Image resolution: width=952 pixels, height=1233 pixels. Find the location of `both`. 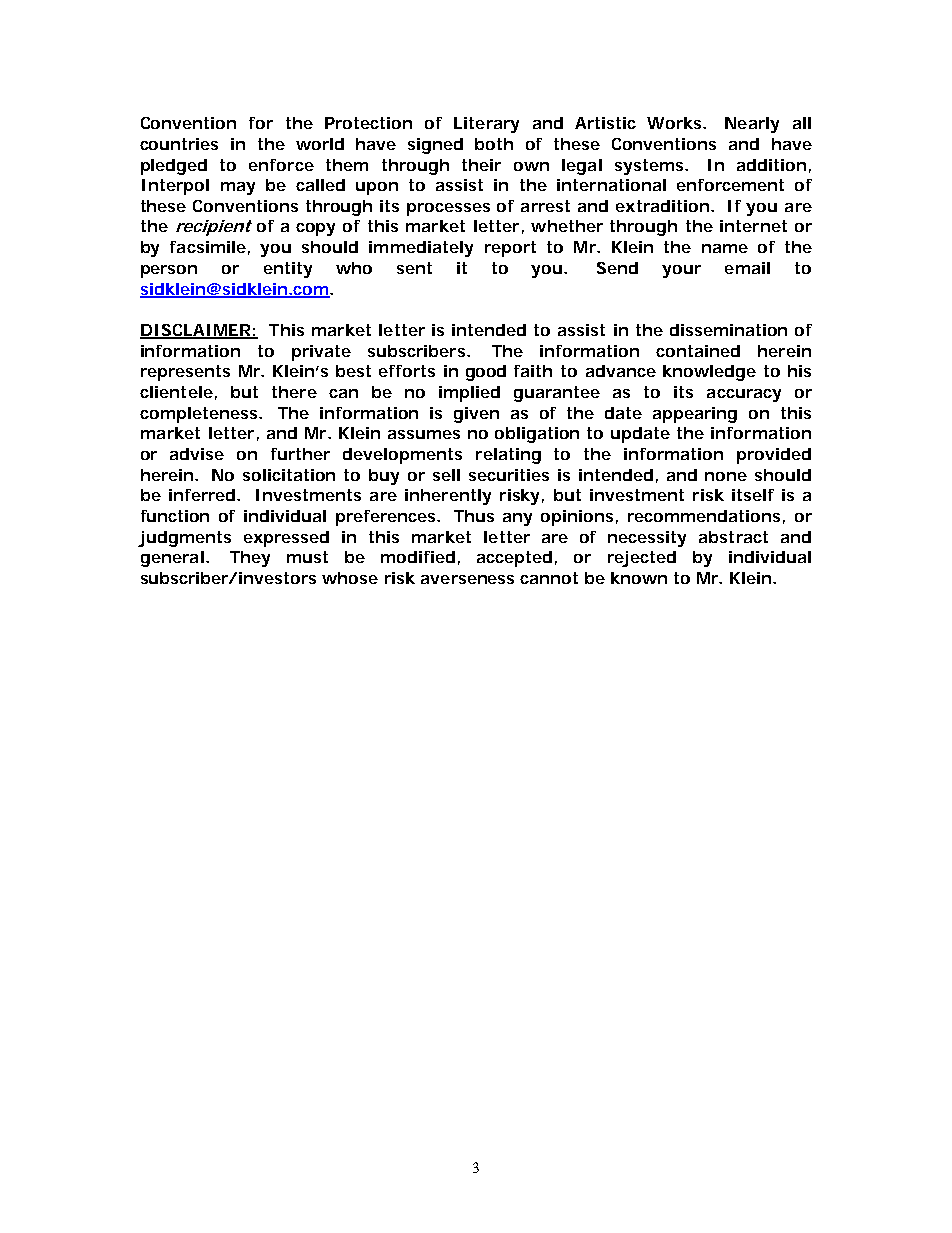

both is located at coordinates (494, 144).
